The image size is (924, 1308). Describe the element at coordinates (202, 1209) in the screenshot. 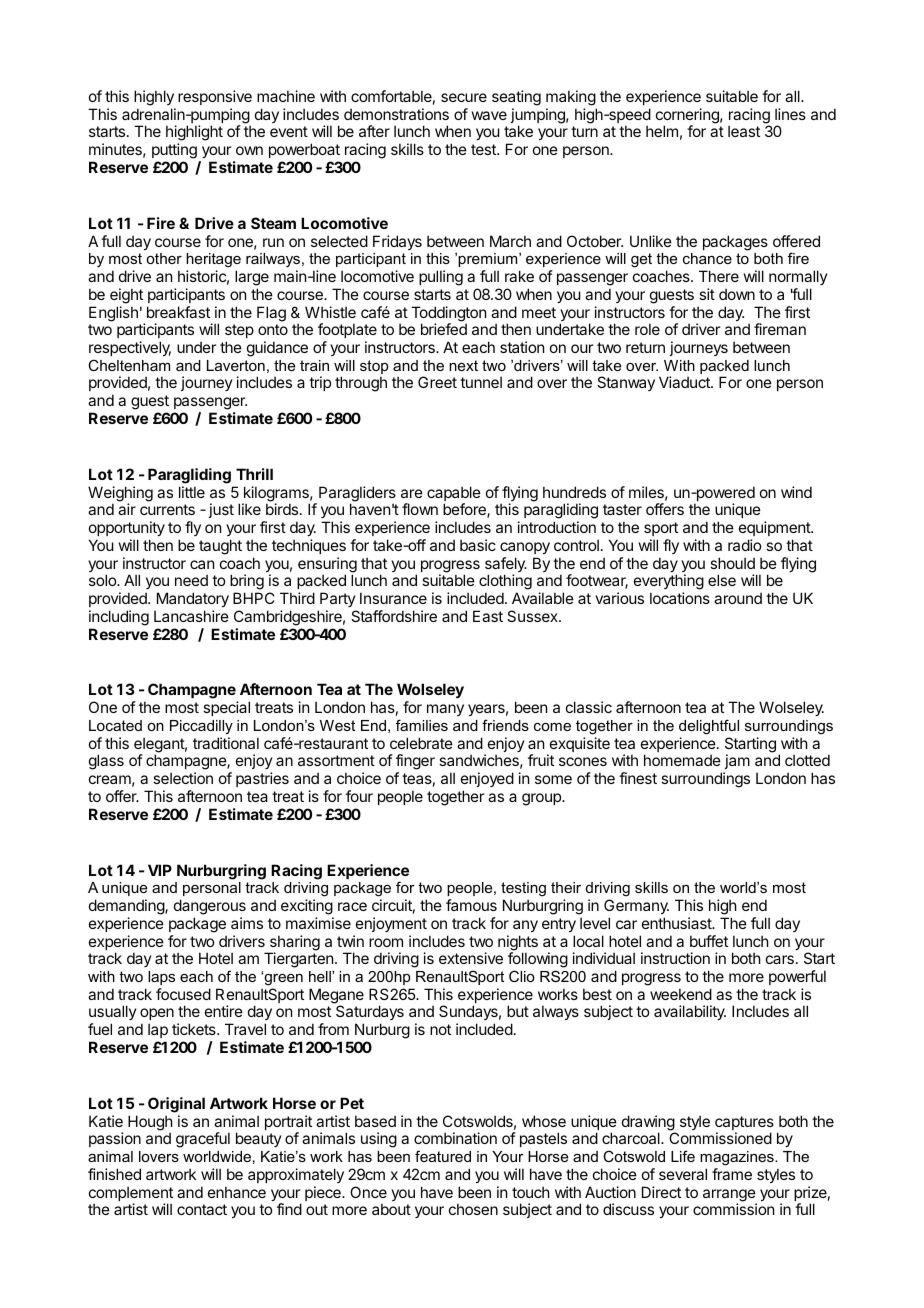

I see `contact` at that location.
